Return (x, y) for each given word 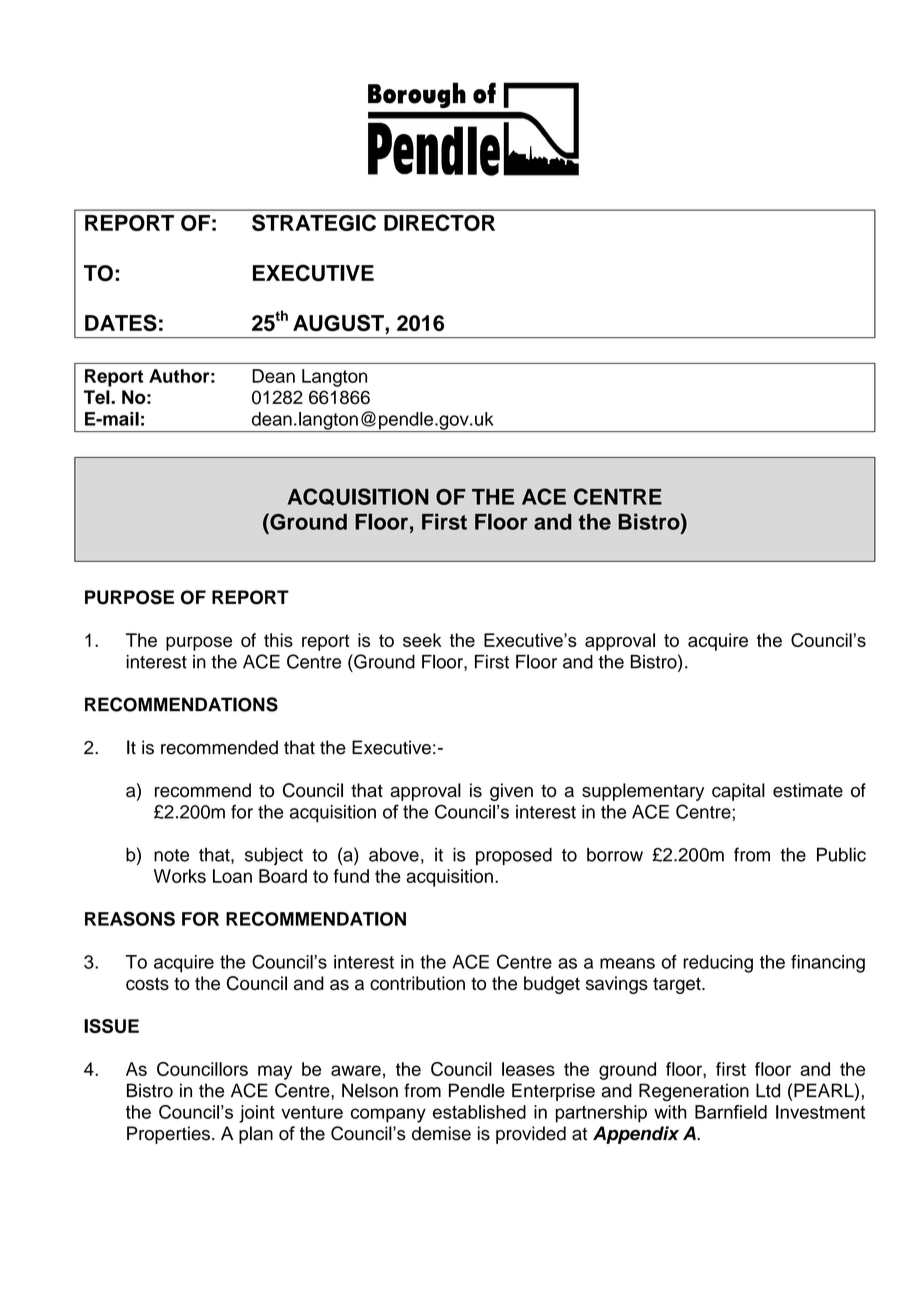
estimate (808, 790)
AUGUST (339, 324)
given (511, 792)
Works (180, 876)
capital (738, 792)
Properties (168, 1135)
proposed (514, 856)
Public (841, 854)
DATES (121, 323)
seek (422, 640)
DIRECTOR (439, 222)
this (278, 640)
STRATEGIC (314, 222)
